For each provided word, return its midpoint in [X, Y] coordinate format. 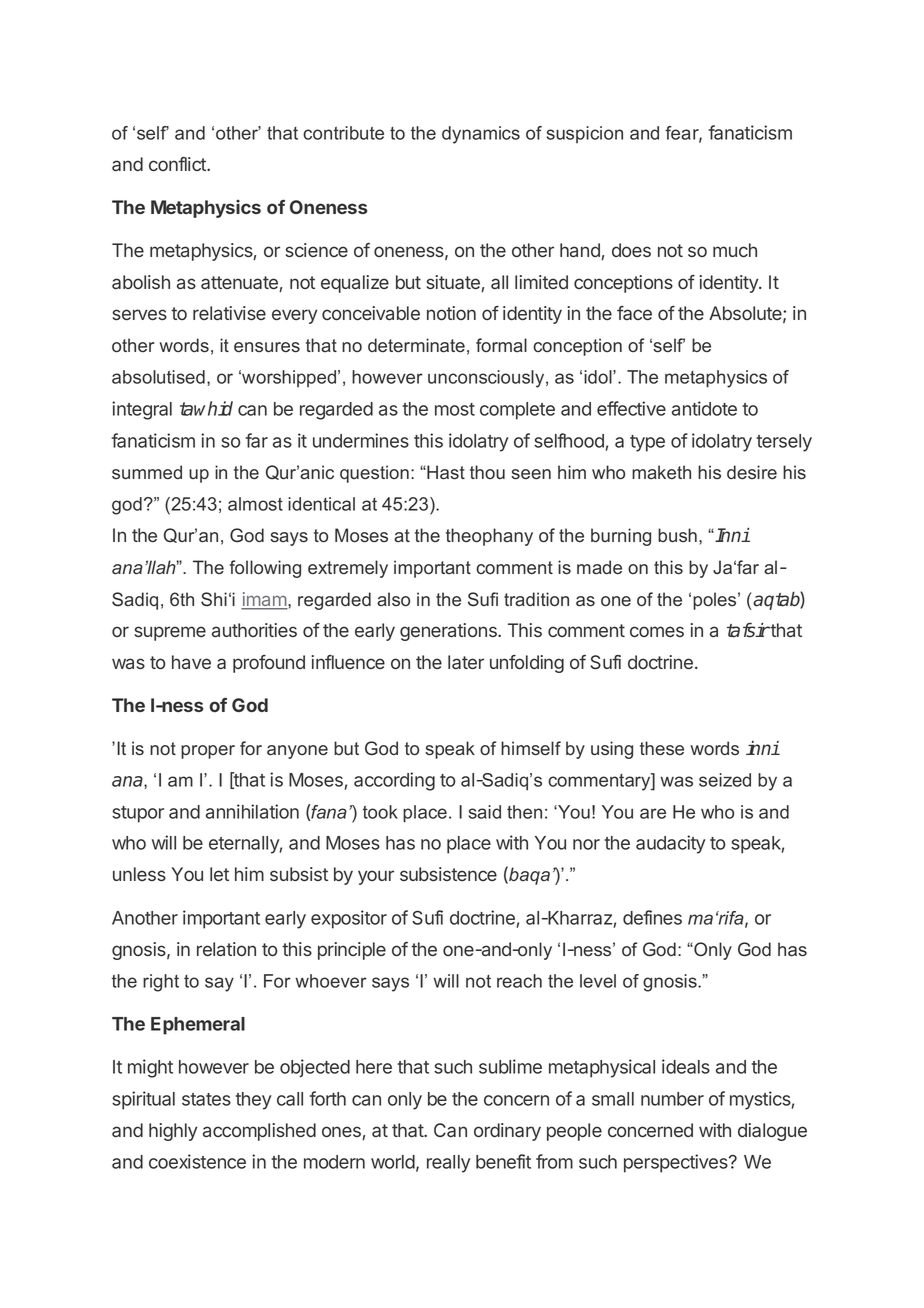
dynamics [481, 135]
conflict [178, 164]
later [466, 662]
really [448, 1164]
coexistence [197, 1161]
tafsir [748, 630]
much [735, 250]
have [191, 662]
